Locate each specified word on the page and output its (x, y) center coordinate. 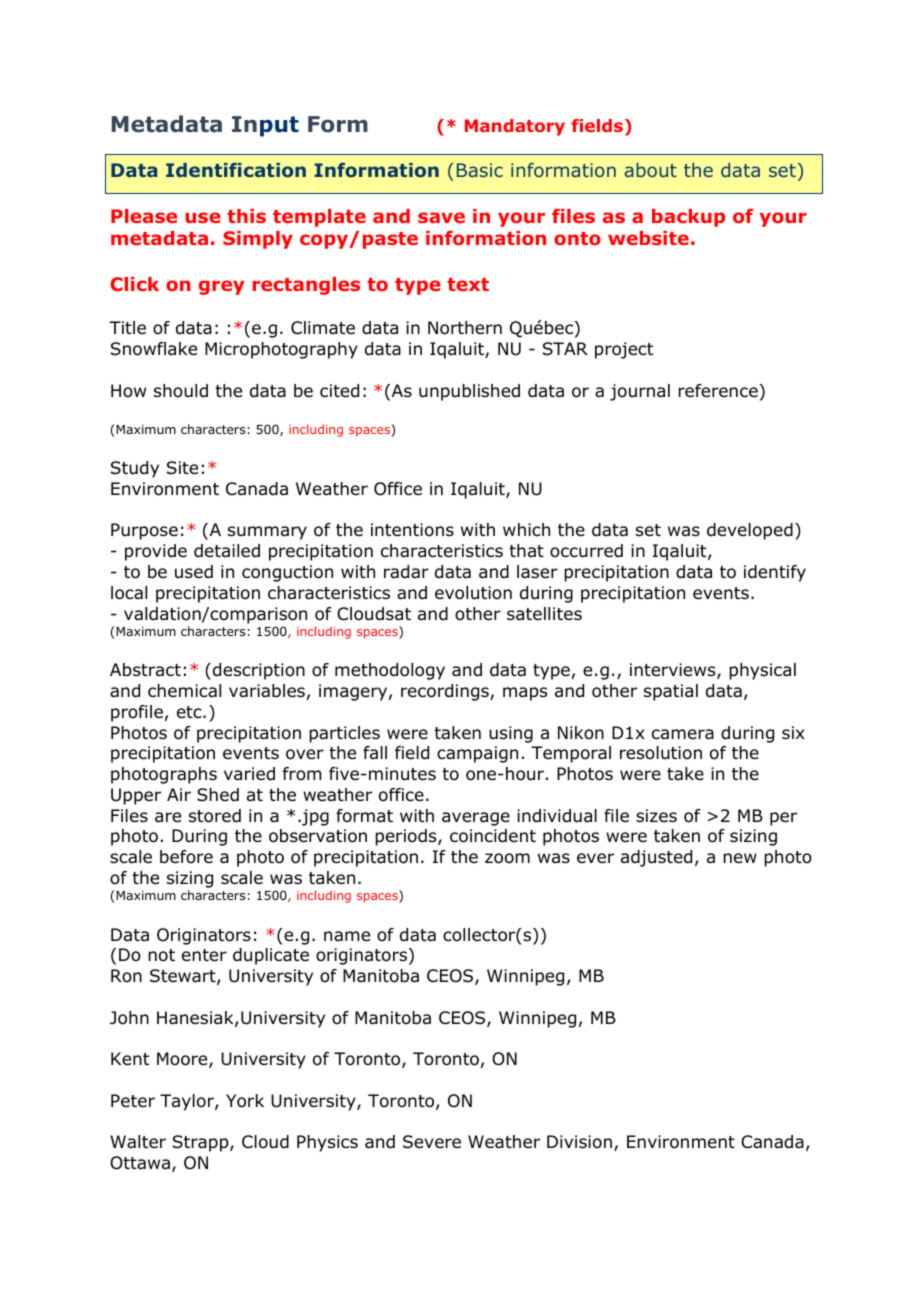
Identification (236, 170)
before (186, 857)
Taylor (188, 1102)
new (740, 858)
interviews (674, 671)
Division (579, 1142)
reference (718, 391)
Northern (465, 328)
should (181, 391)
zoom (507, 858)
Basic (480, 170)
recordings (446, 692)
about (651, 170)
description (259, 671)
